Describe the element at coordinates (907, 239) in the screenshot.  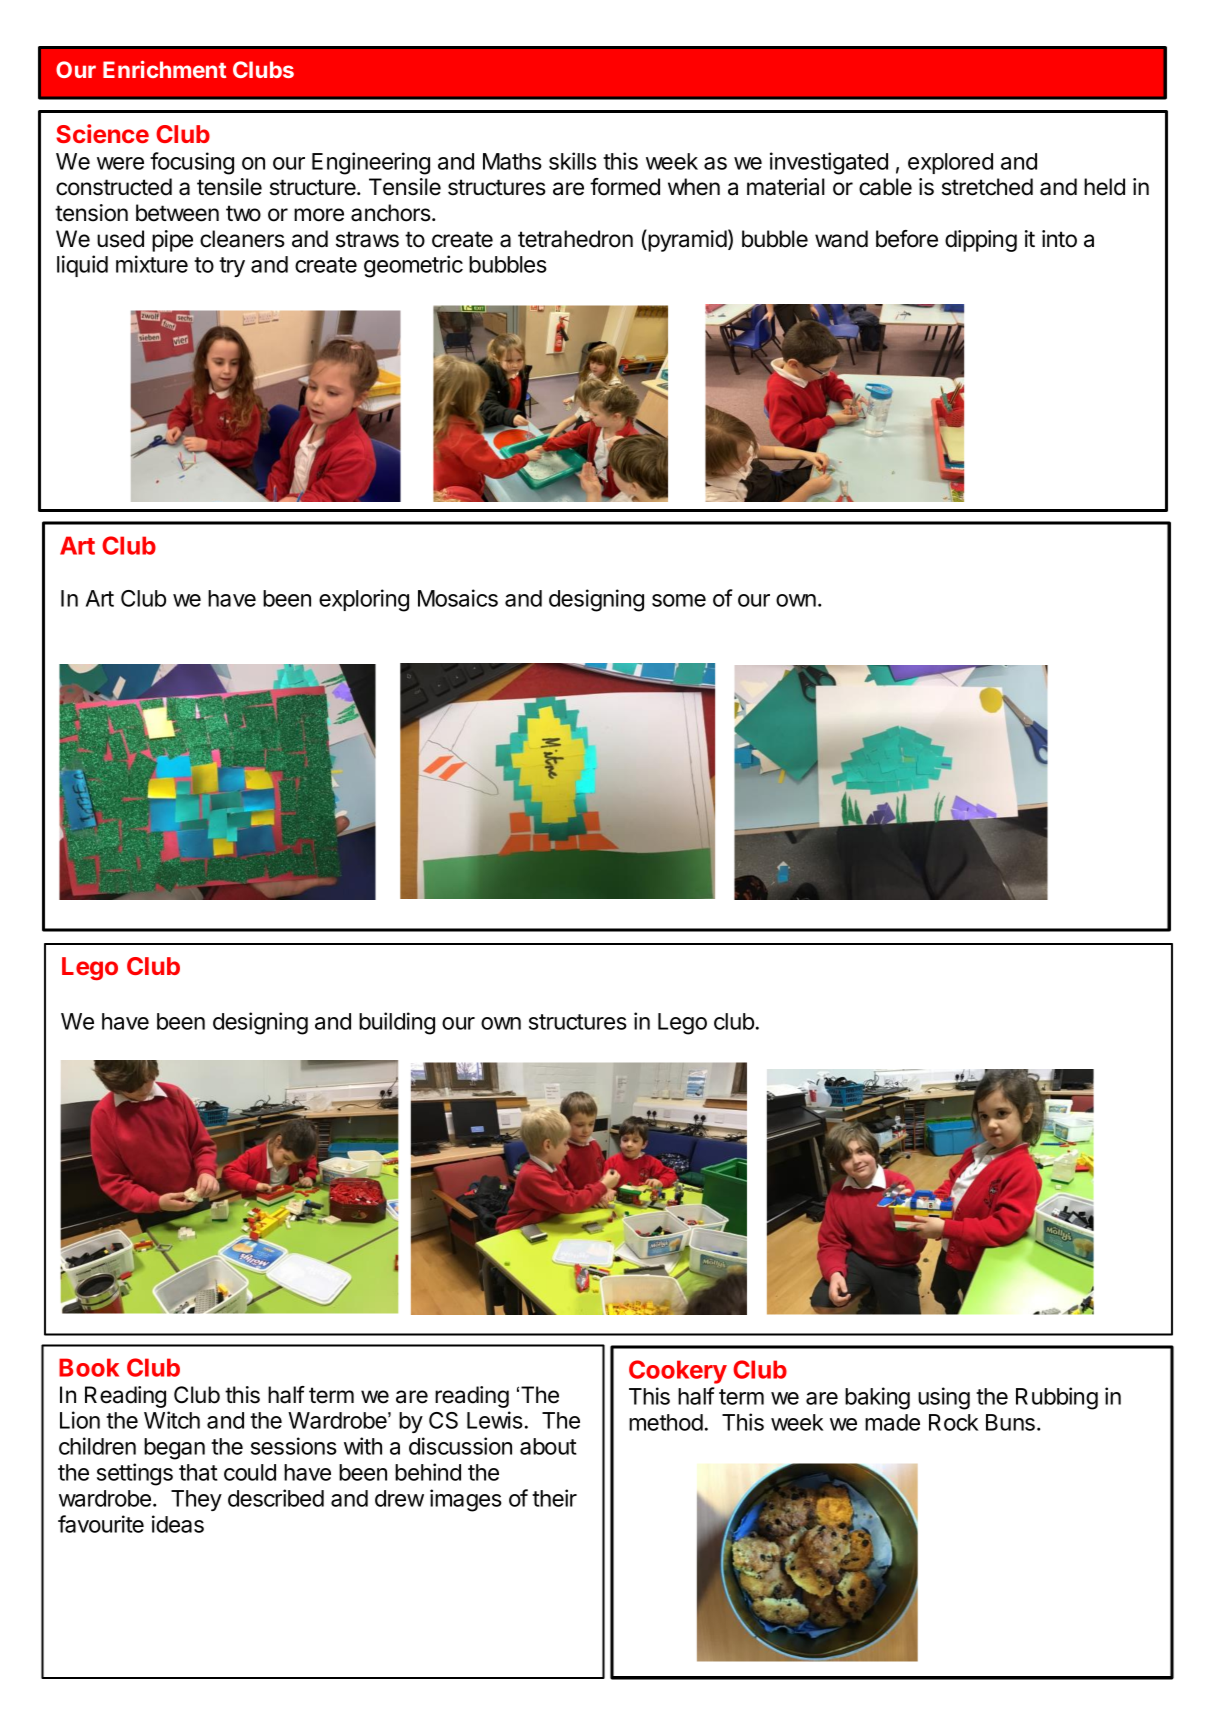
I see `before` at that location.
